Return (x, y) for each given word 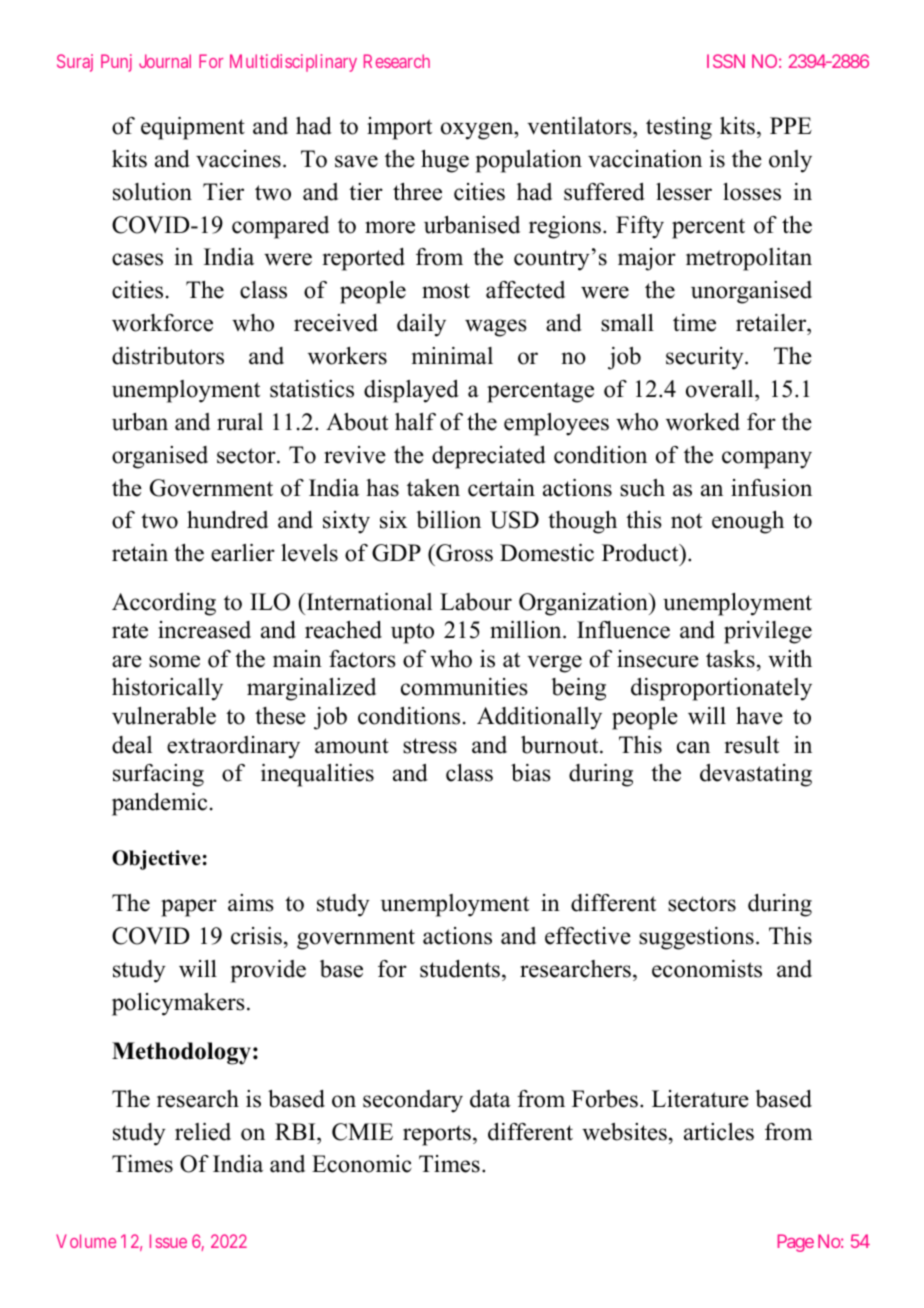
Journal (165, 61)
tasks (730, 659)
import (399, 128)
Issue (168, 1241)
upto (412, 633)
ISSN (726, 61)
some (174, 661)
